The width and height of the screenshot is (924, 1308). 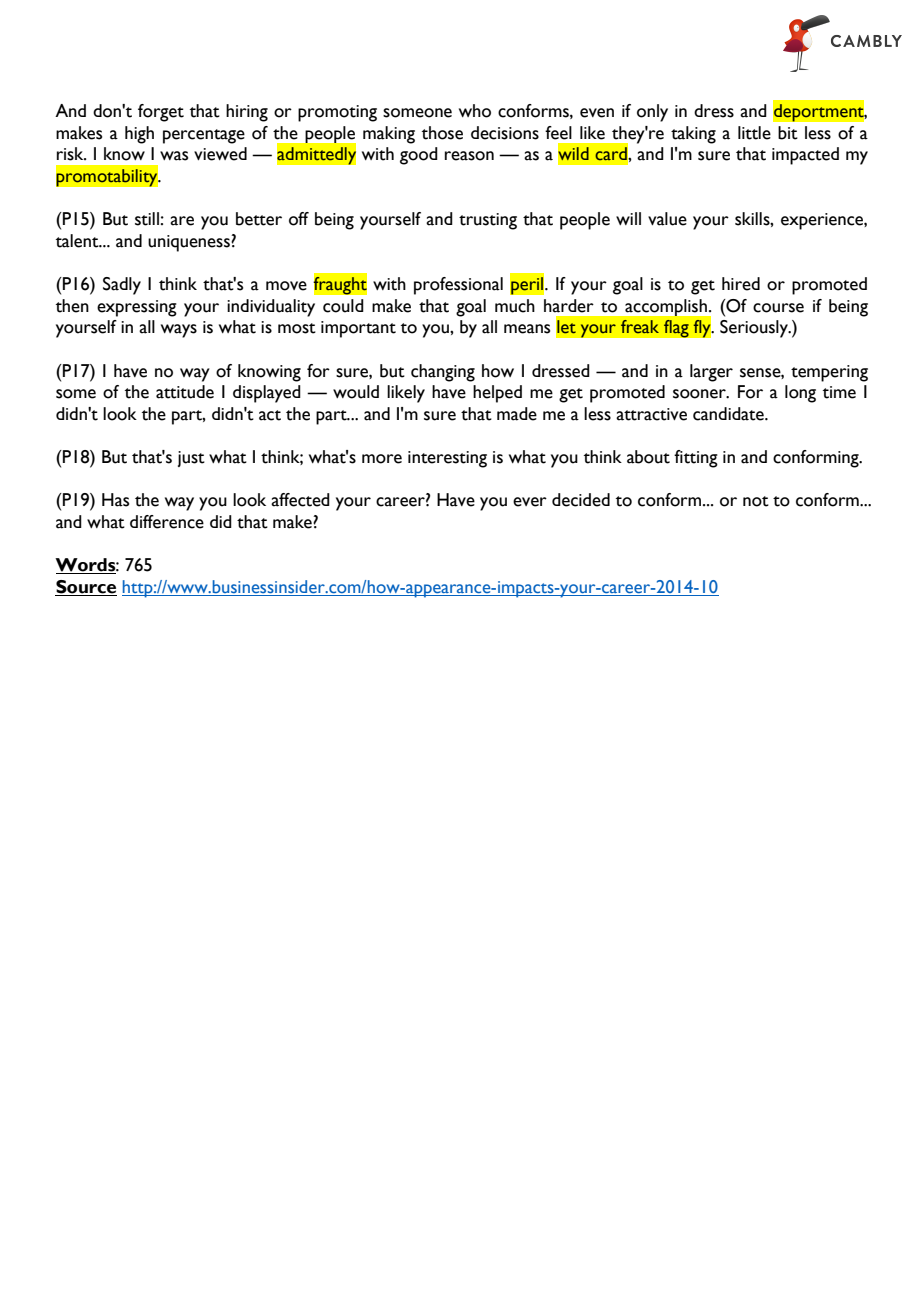 What do you see at coordinates (86, 587) in the screenshot?
I see `Source` at bounding box center [86, 587].
